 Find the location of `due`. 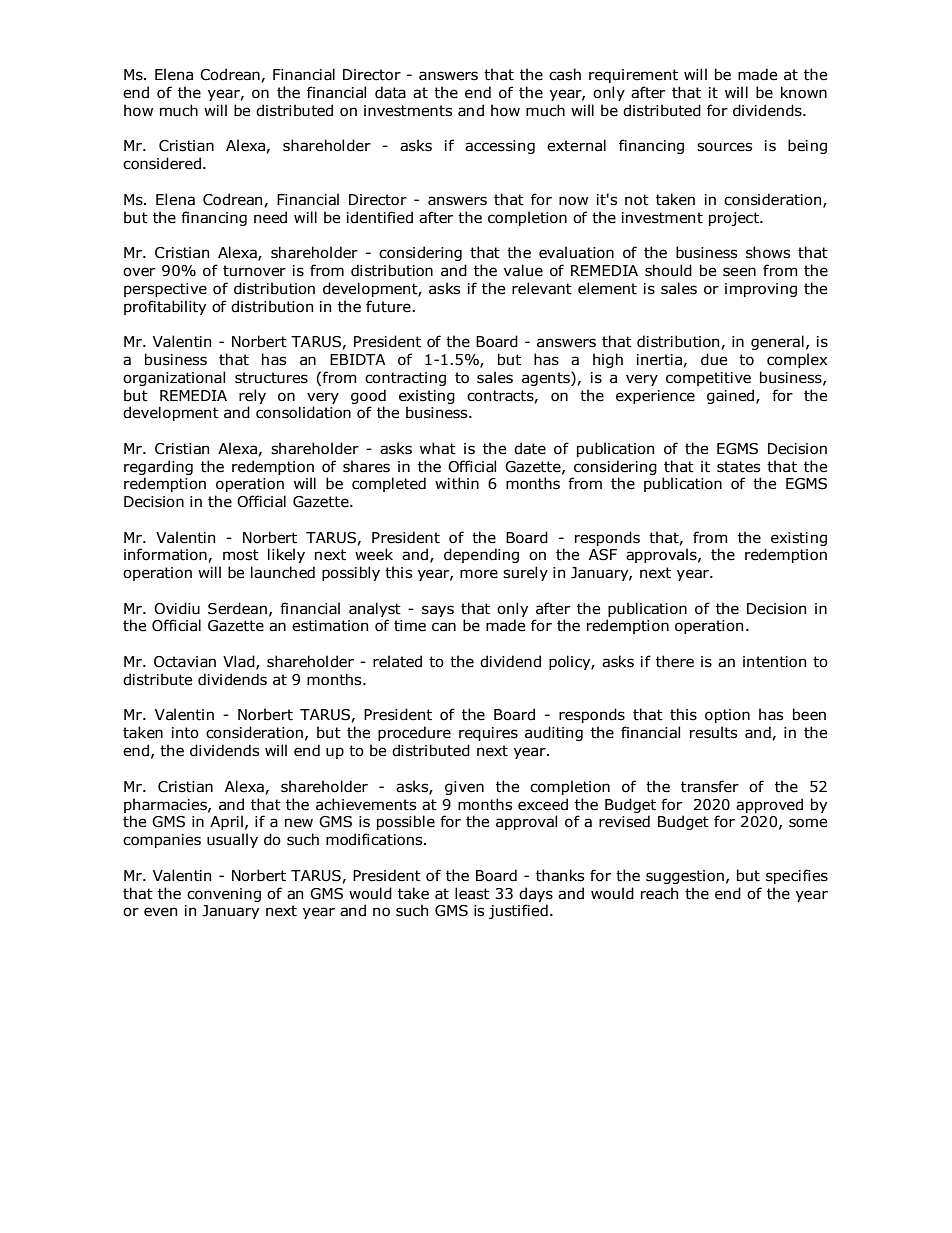

due is located at coordinates (714, 359).
